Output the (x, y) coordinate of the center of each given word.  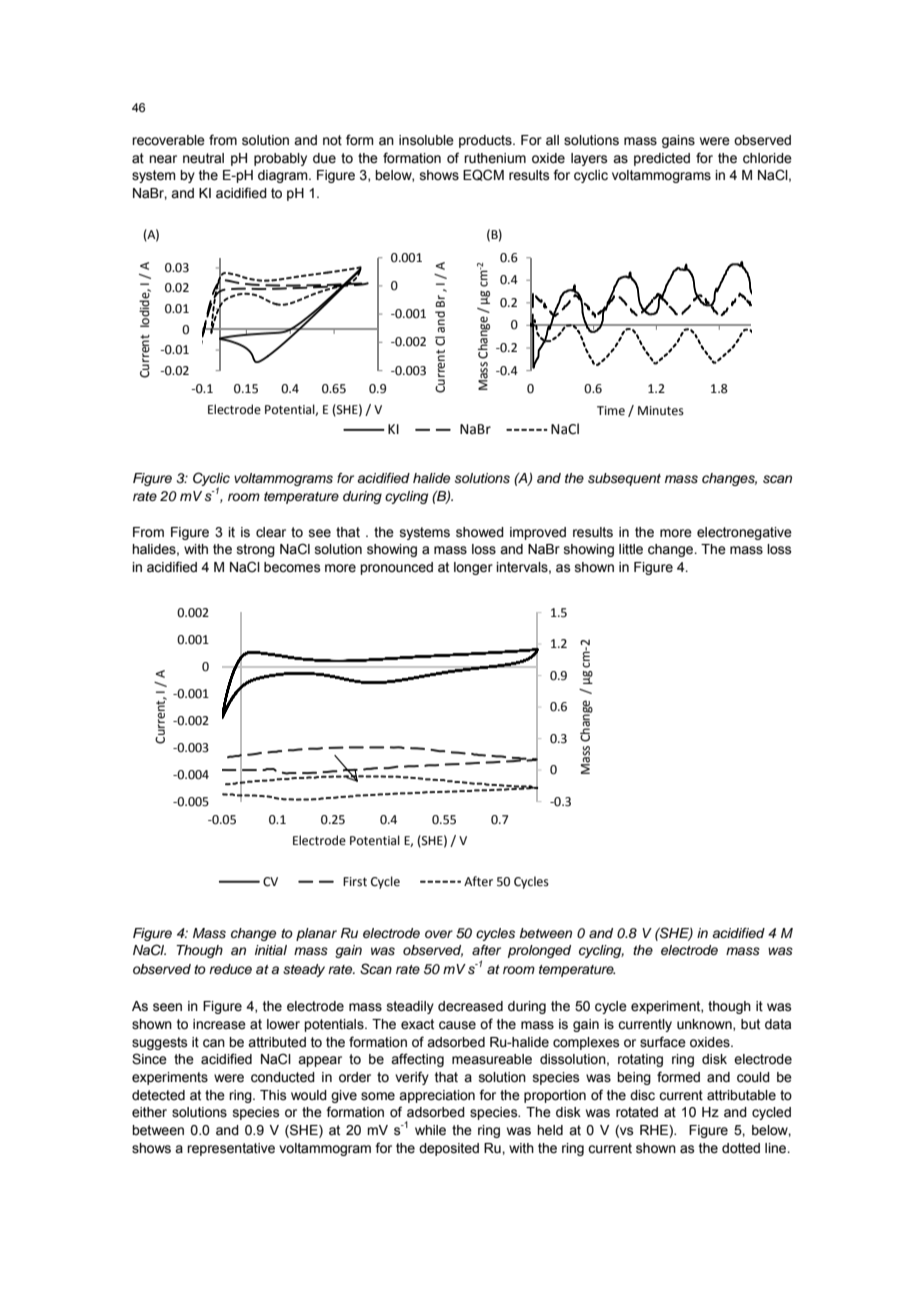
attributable (741, 1095)
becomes (292, 567)
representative (231, 1149)
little (631, 549)
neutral (203, 158)
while (430, 1130)
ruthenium (495, 158)
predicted (662, 159)
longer (473, 568)
